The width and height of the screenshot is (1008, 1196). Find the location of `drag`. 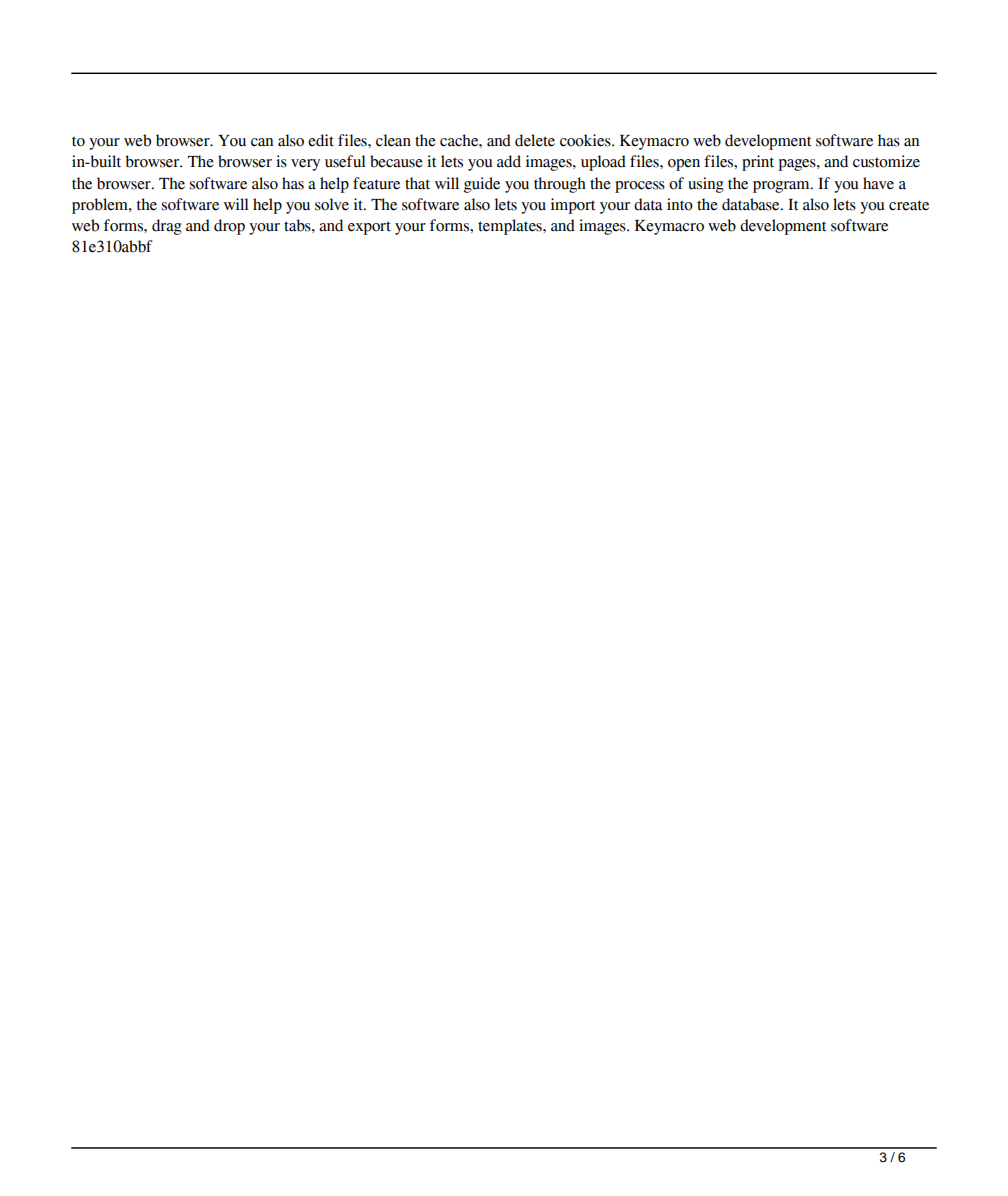

drag is located at coordinates (167, 227).
